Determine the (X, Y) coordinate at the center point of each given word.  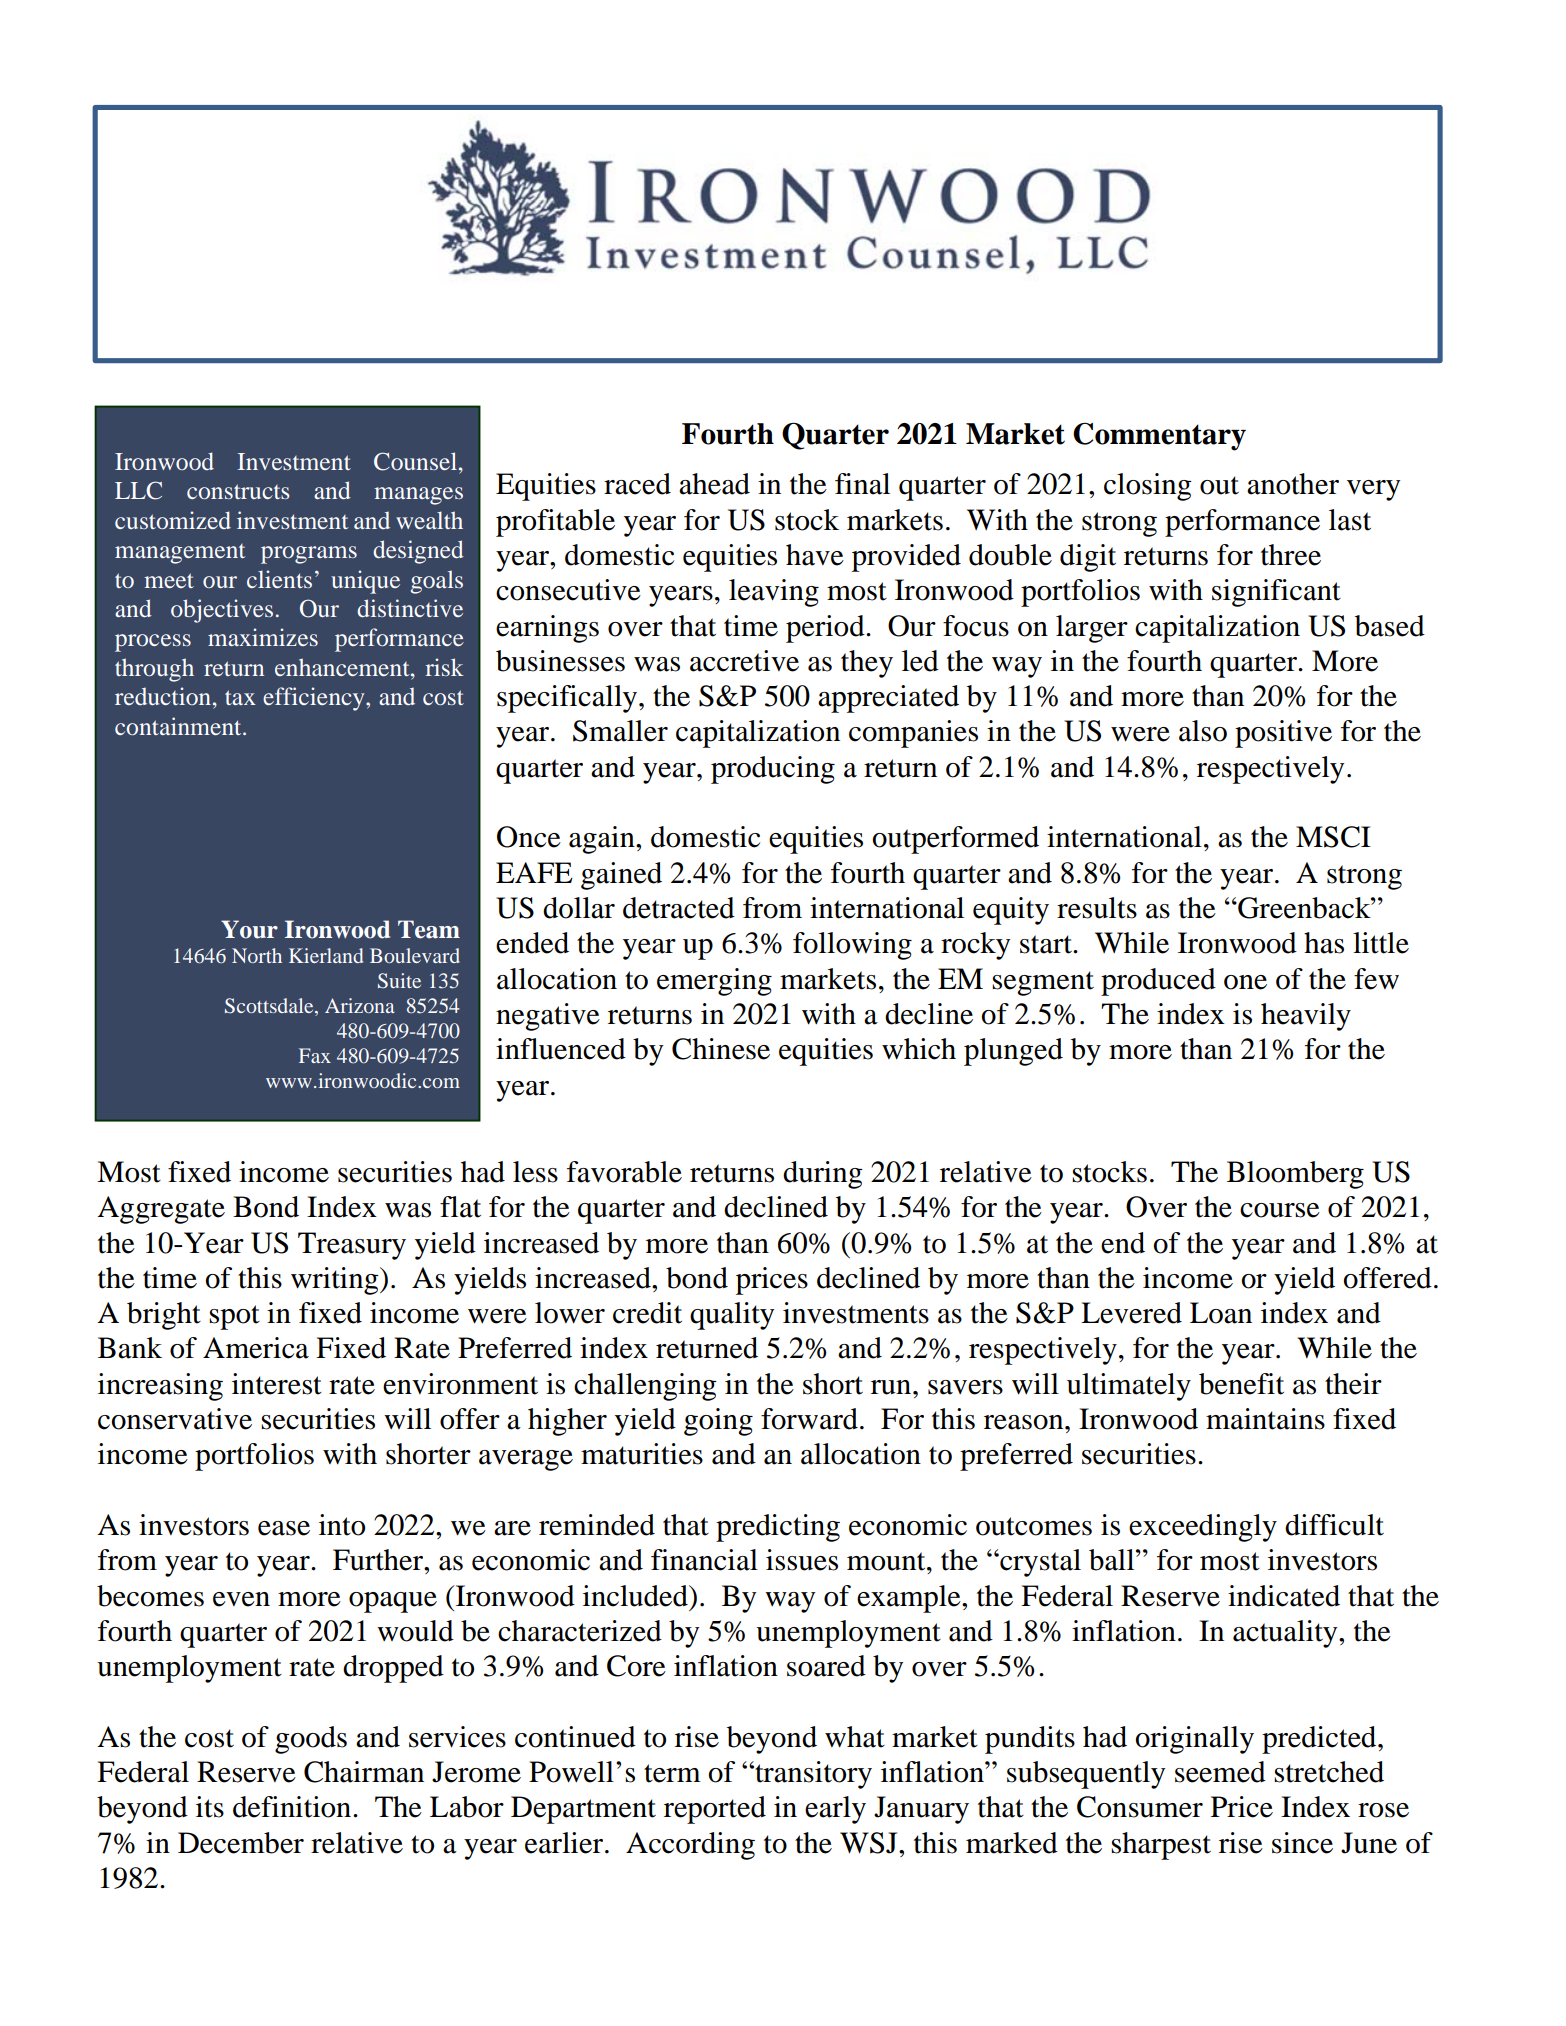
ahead (714, 484)
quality (732, 1316)
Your (249, 929)
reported (715, 1810)
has (1324, 943)
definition (293, 1807)
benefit (1241, 1384)
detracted (679, 908)
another (1293, 484)
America (256, 1348)
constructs (238, 491)
